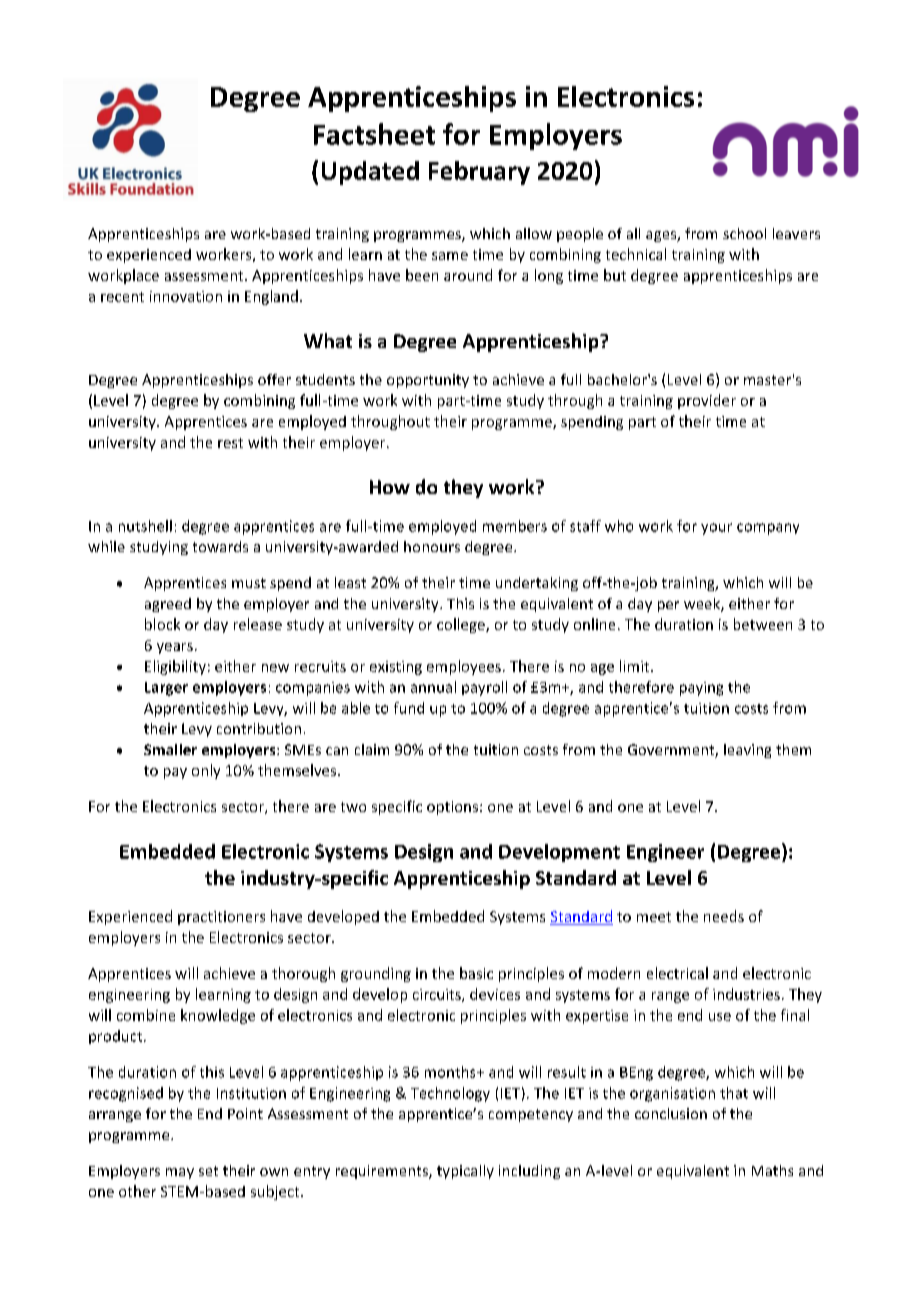 Image resolution: width=924 pixels, height=1308 pixels. I want to click on basic, so click(476, 973).
